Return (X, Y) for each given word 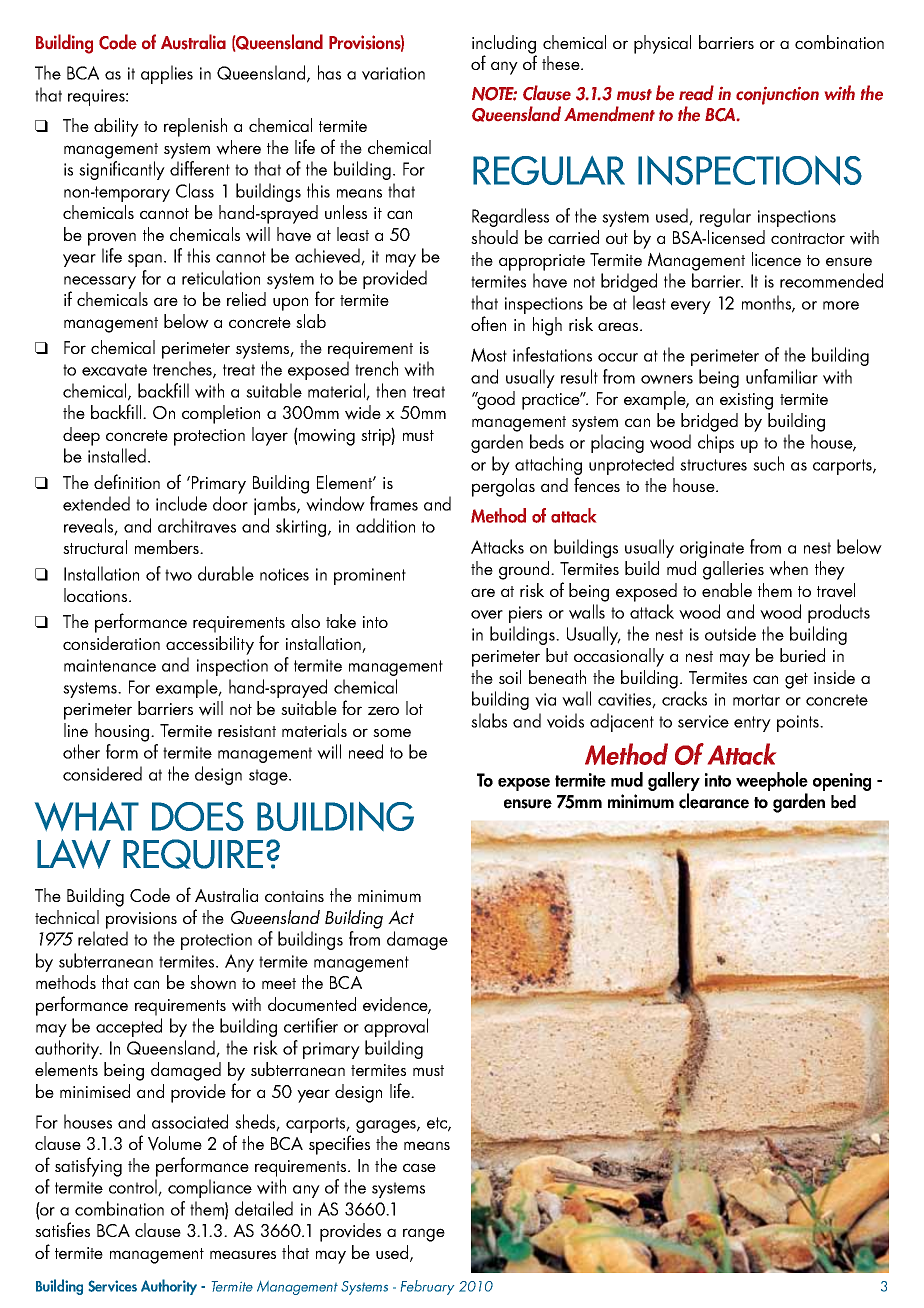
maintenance (110, 665)
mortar (756, 700)
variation (393, 73)
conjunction (777, 96)
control (134, 1187)
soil (510, 677)
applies (167, 74)
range (424, 1235)
